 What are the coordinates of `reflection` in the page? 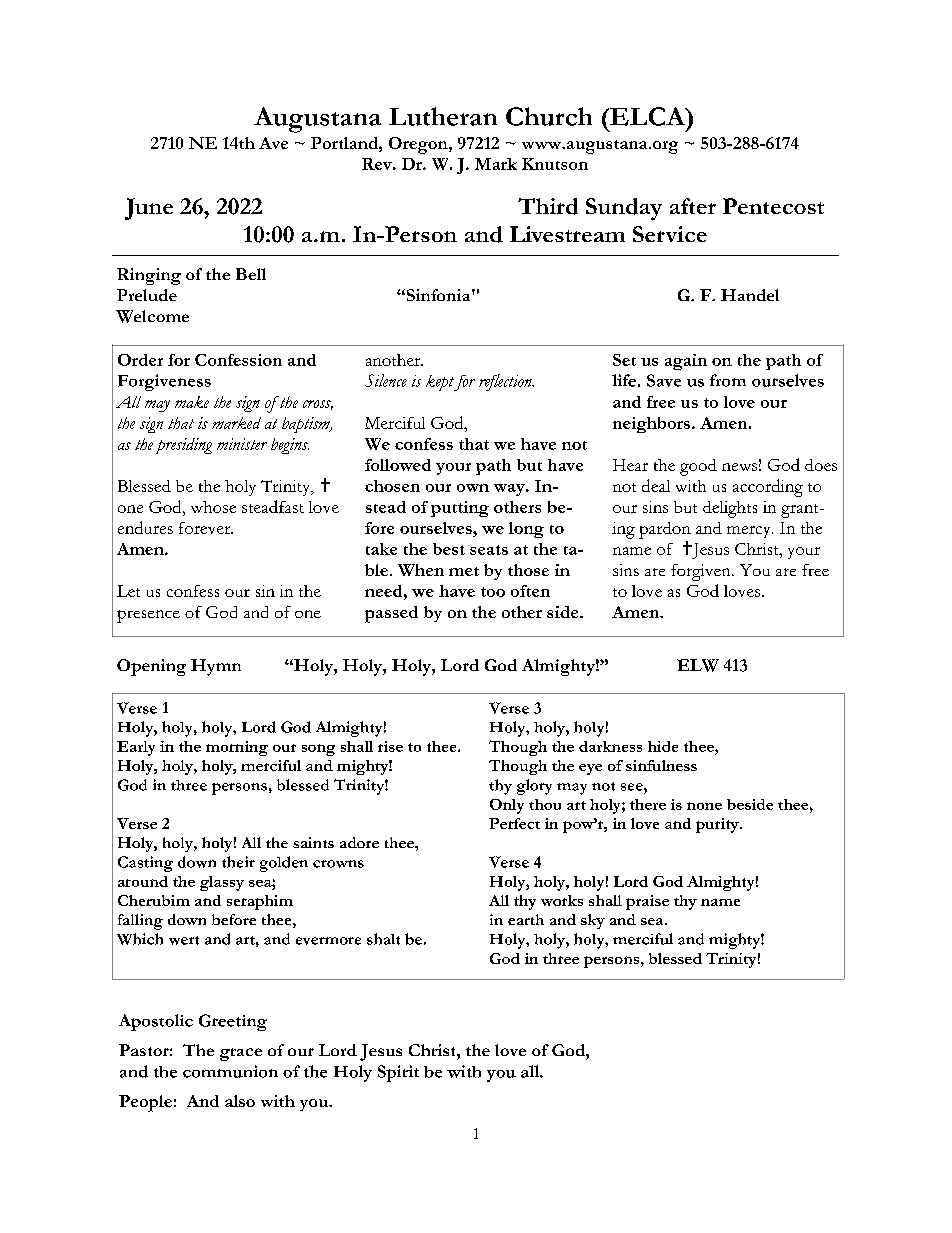 It's located at (506, 382).
